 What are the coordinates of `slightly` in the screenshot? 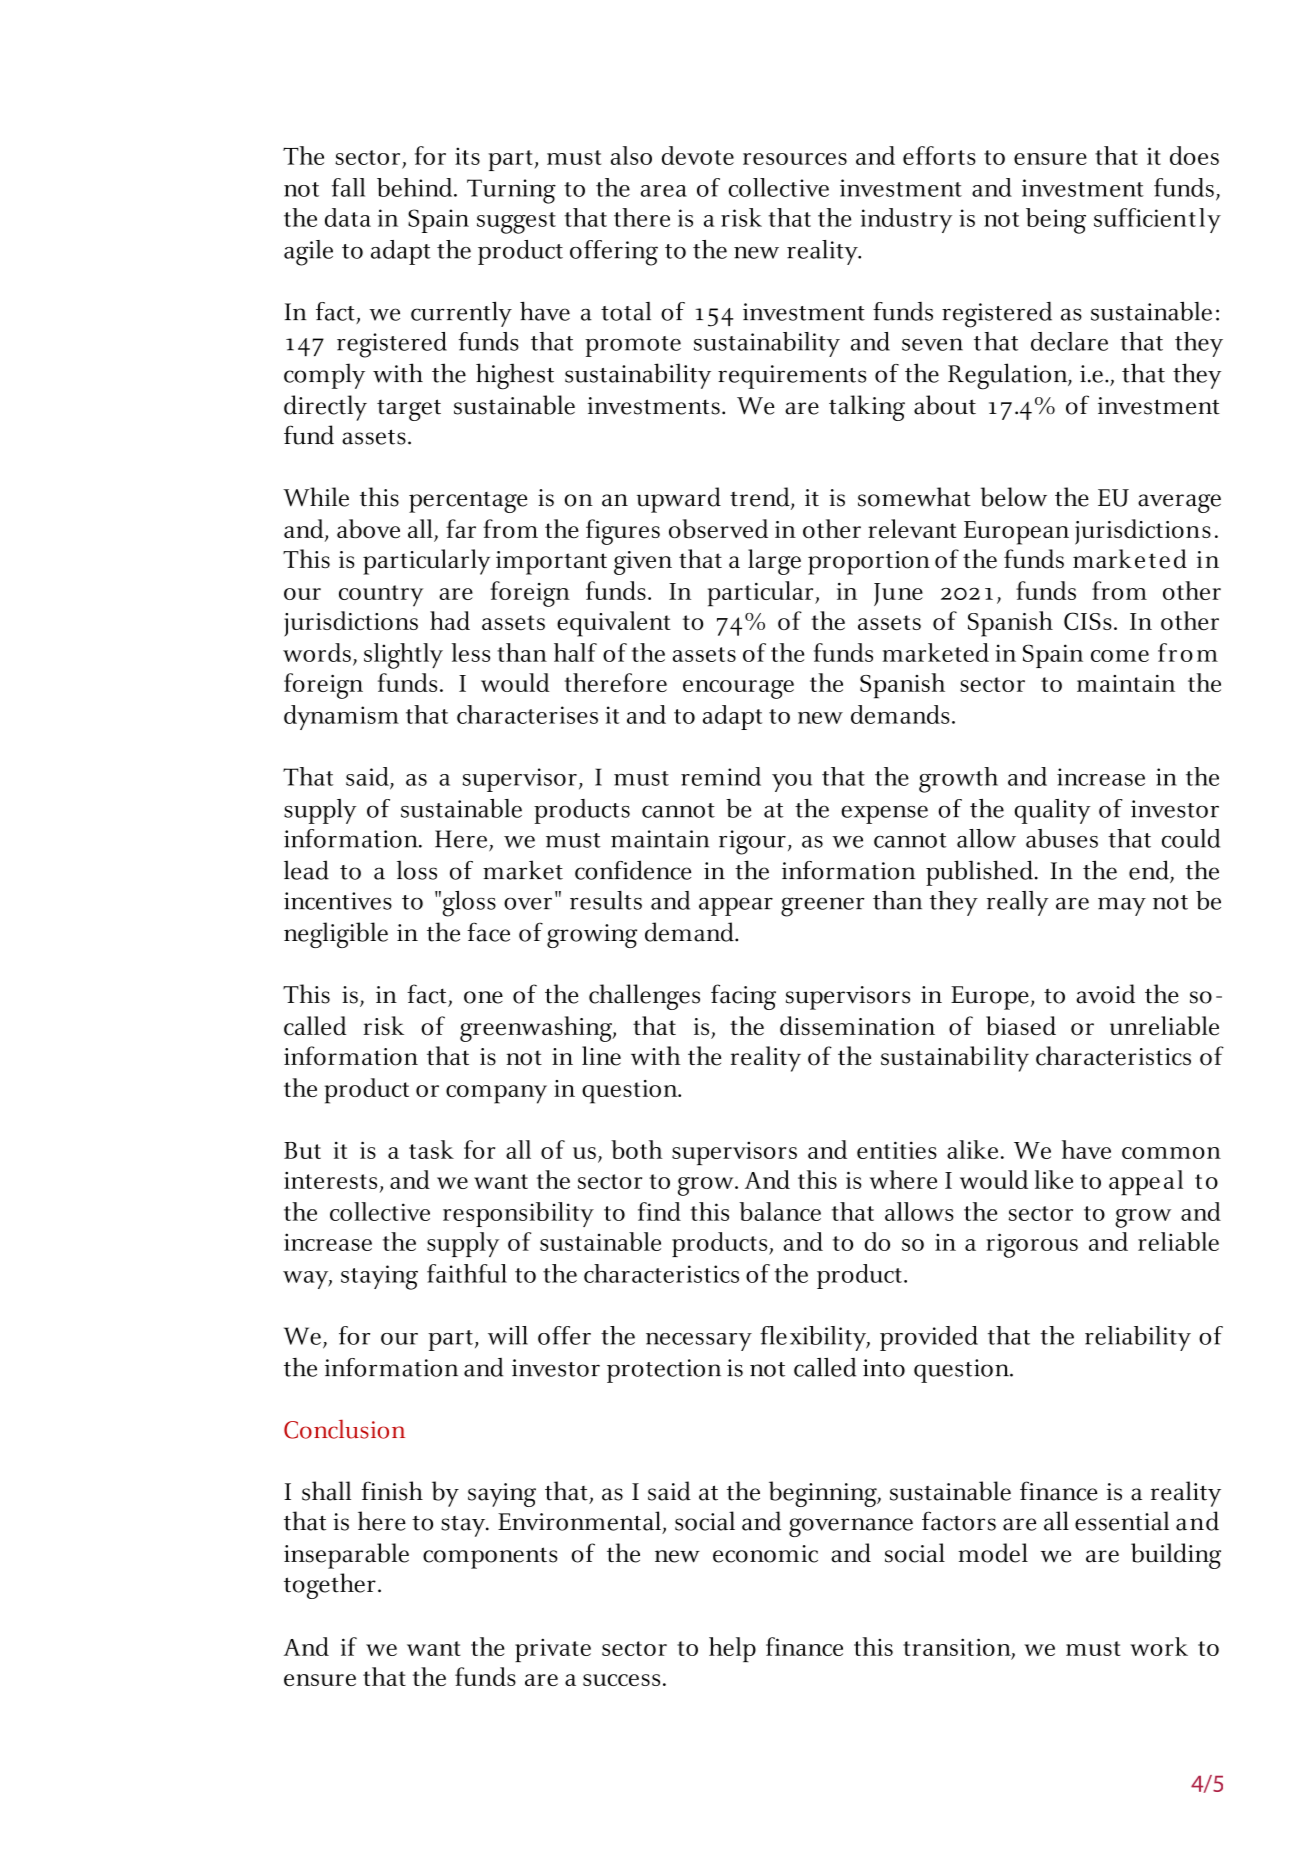 It's located at (403, 656).
